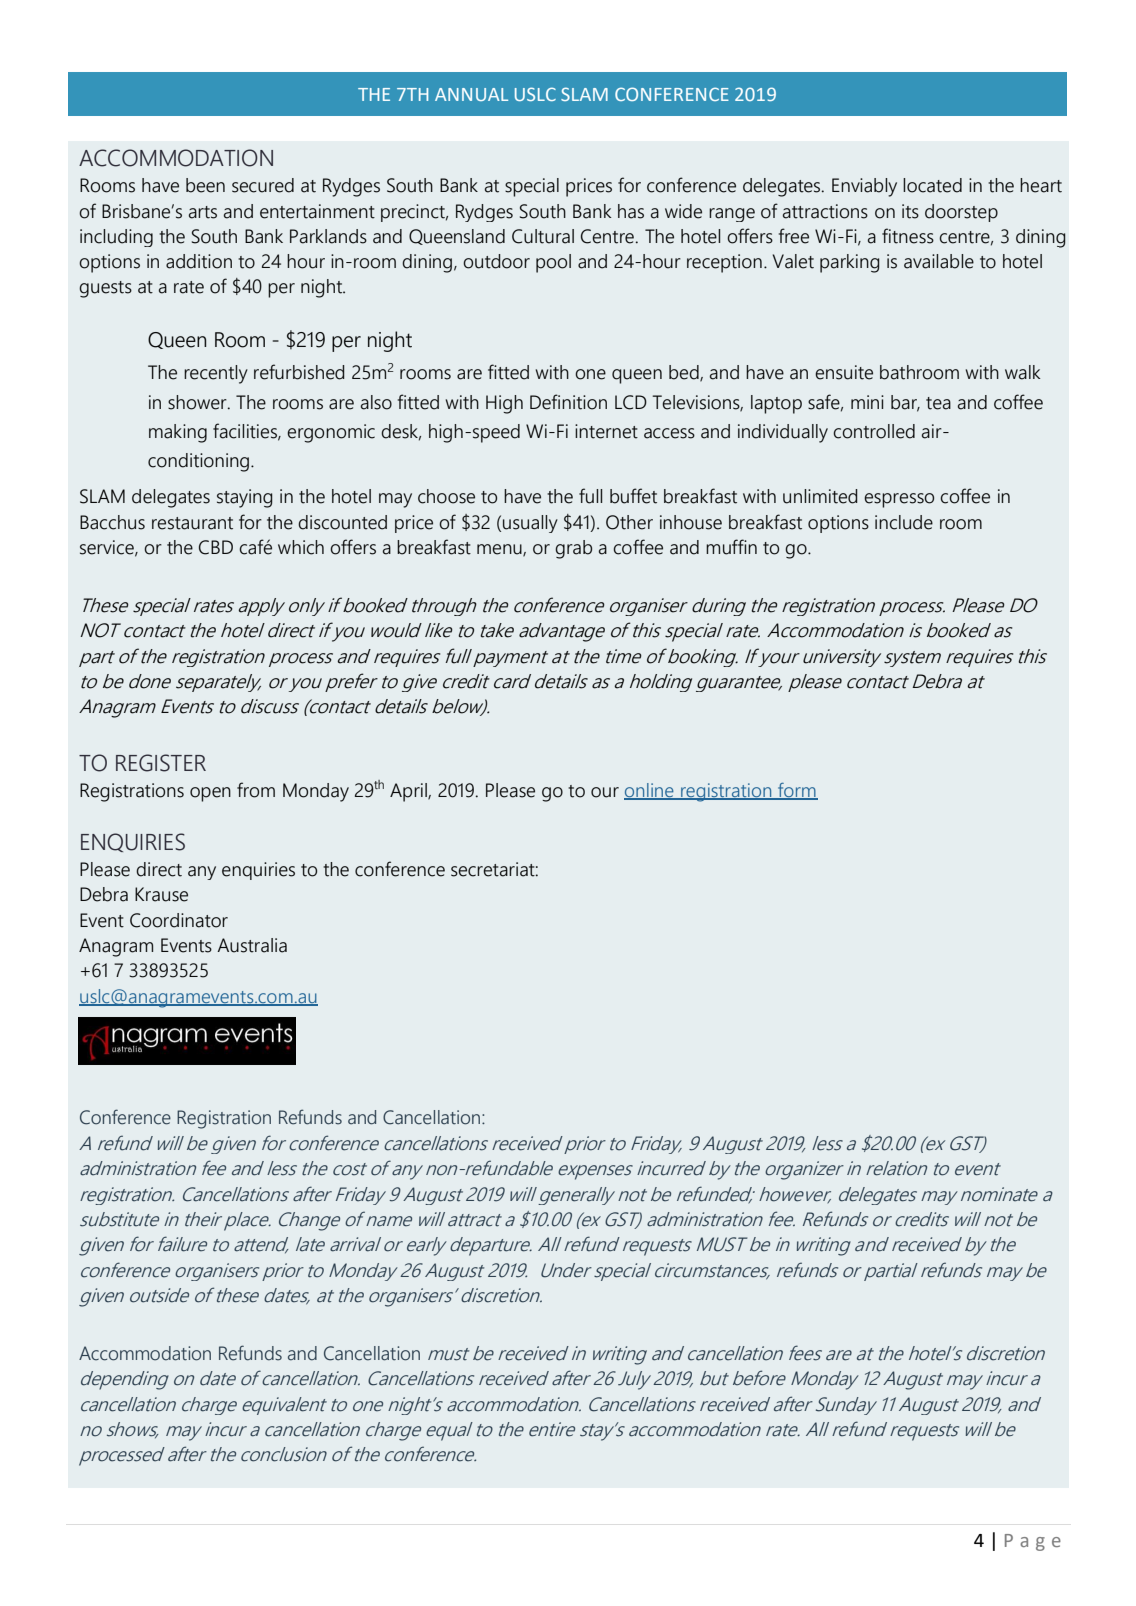 The image size is (1136, 1606). Describe the element at coordinates (471, 94) in the screenshot. I see `ANNUAL` at that location.
